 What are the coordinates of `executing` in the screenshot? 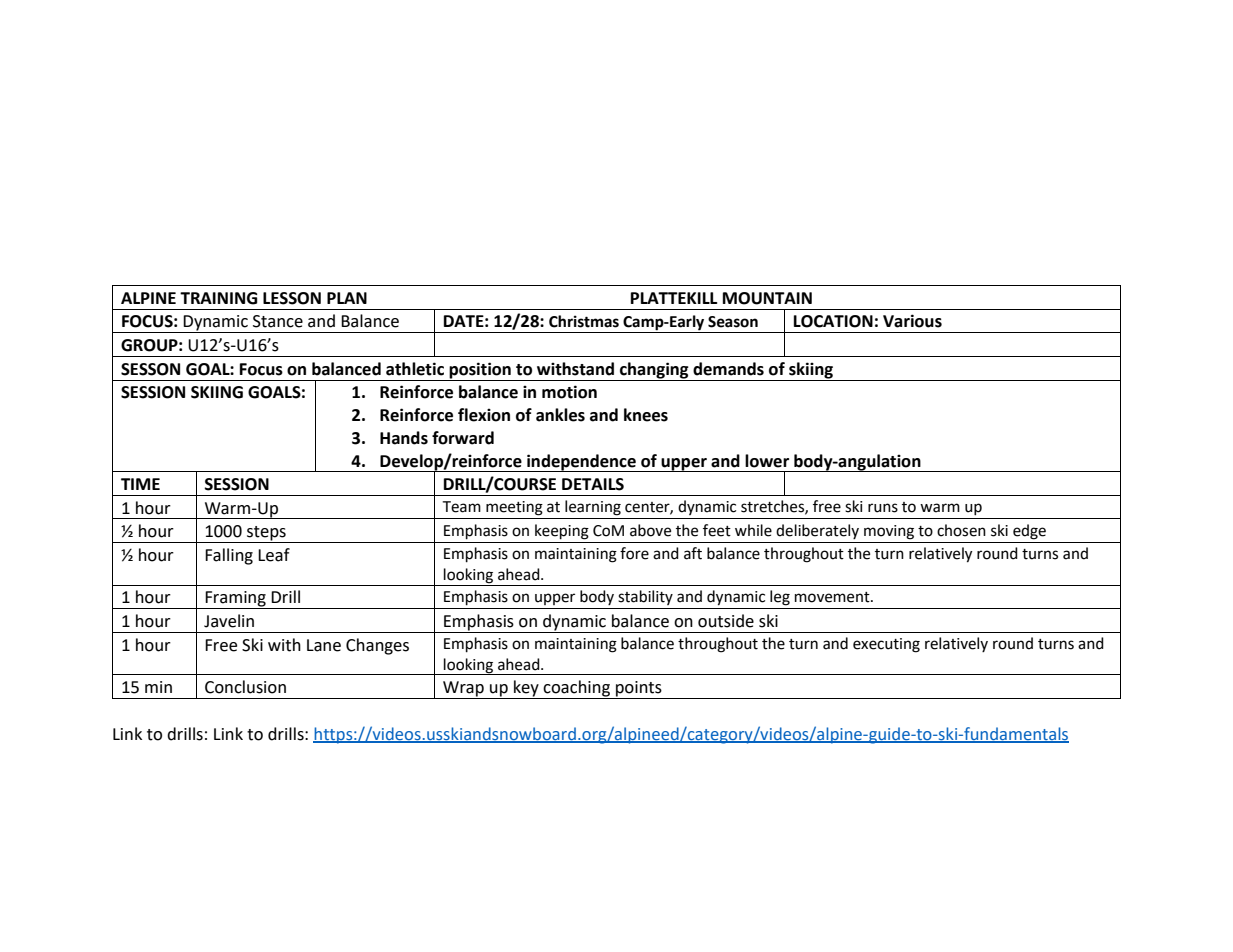 It's located at (886, 645).
